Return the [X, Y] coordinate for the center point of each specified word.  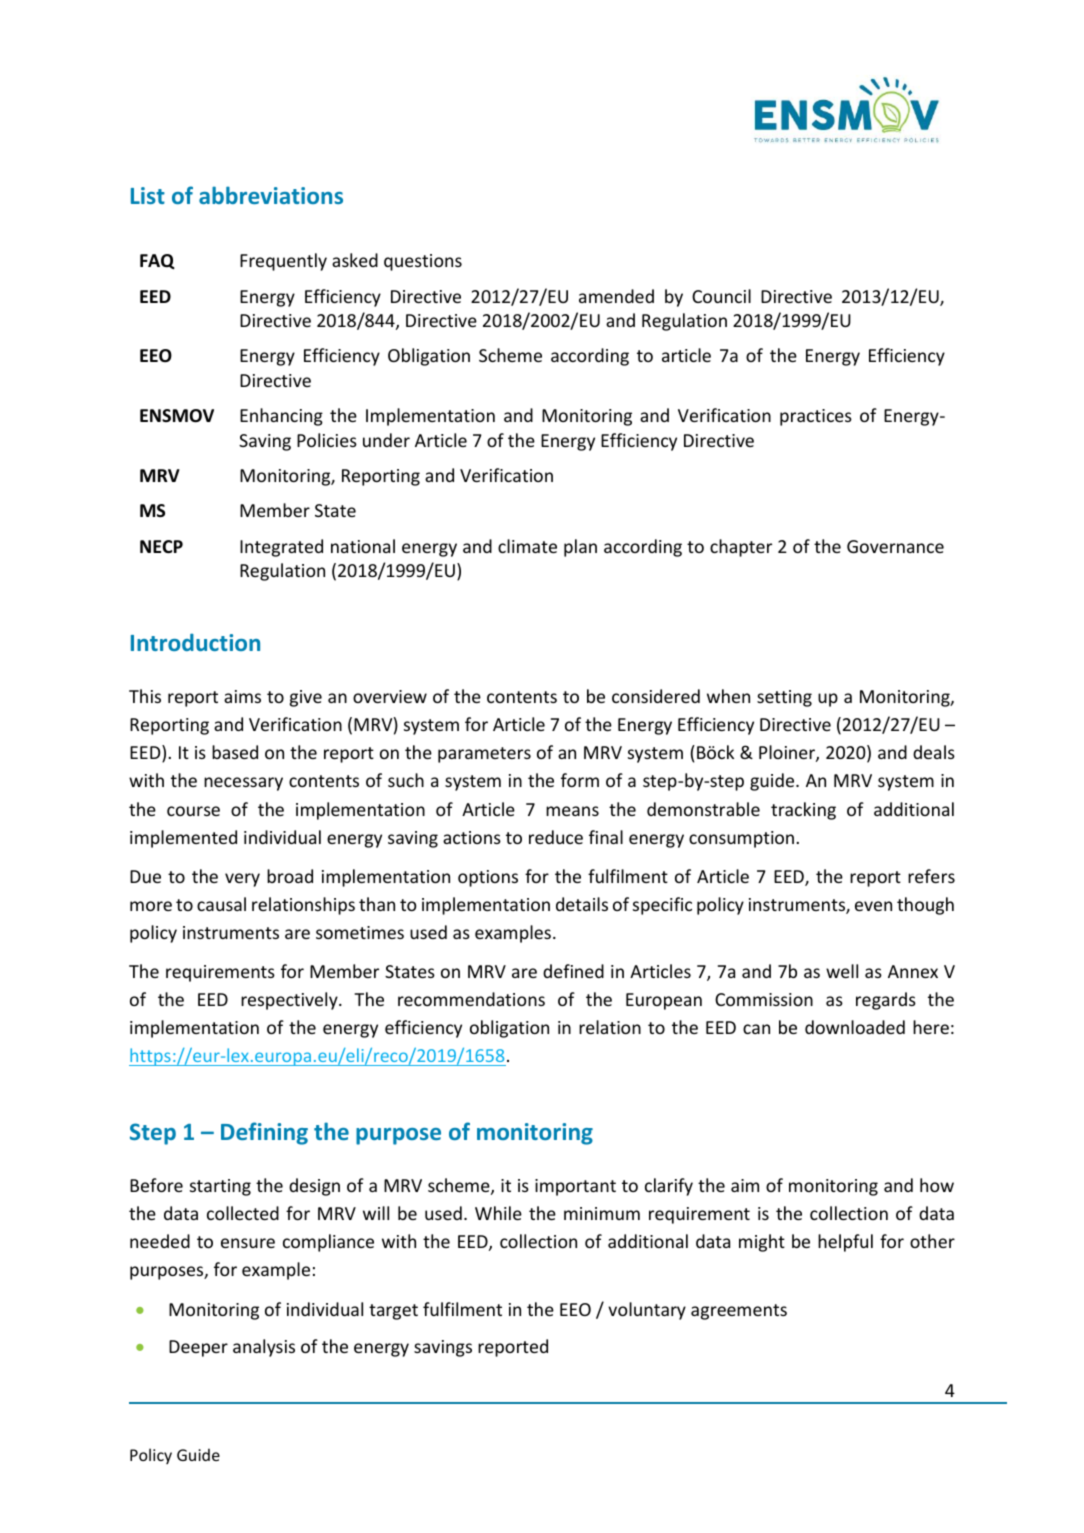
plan [580, 548]
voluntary [647, 1311]
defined [573, 971]
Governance [895, 546]
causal [221, 904]
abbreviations [271, 195]
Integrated [281, 548]
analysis [264, 1348]
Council [721, 296]
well [842, 971]
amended [616, 296]
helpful [845, 1243]
